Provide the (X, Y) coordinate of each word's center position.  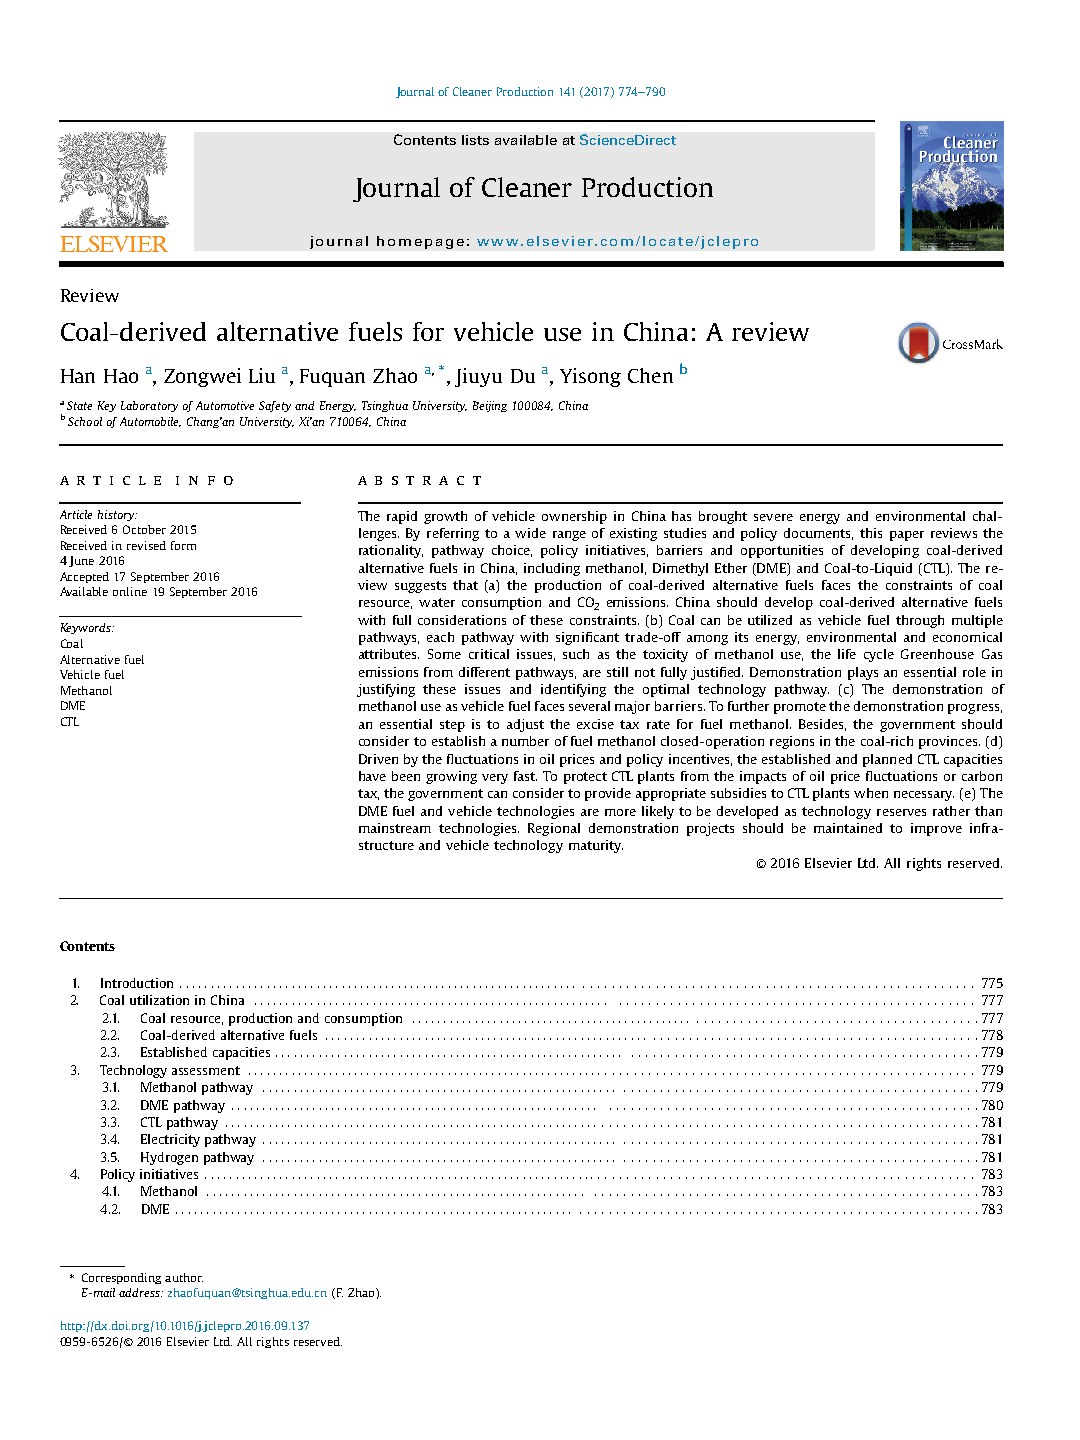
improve (936, 829)
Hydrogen (169, 1158)
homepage (420, 242)
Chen (650, 375)
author (184, 1277)
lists (475, 140)
